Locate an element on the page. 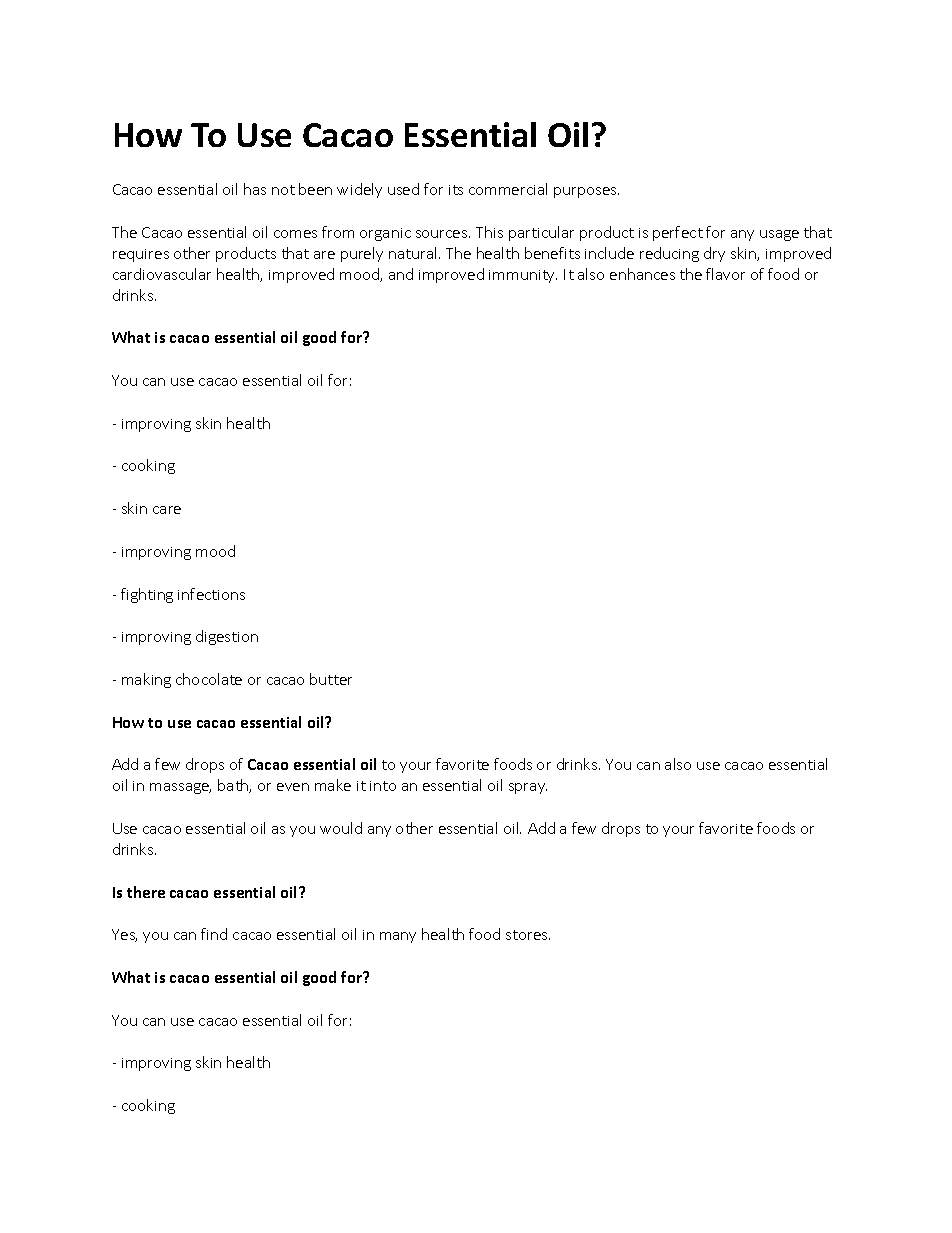 This page has height=1233, width=952. This is located at coordinates (489, 232).
